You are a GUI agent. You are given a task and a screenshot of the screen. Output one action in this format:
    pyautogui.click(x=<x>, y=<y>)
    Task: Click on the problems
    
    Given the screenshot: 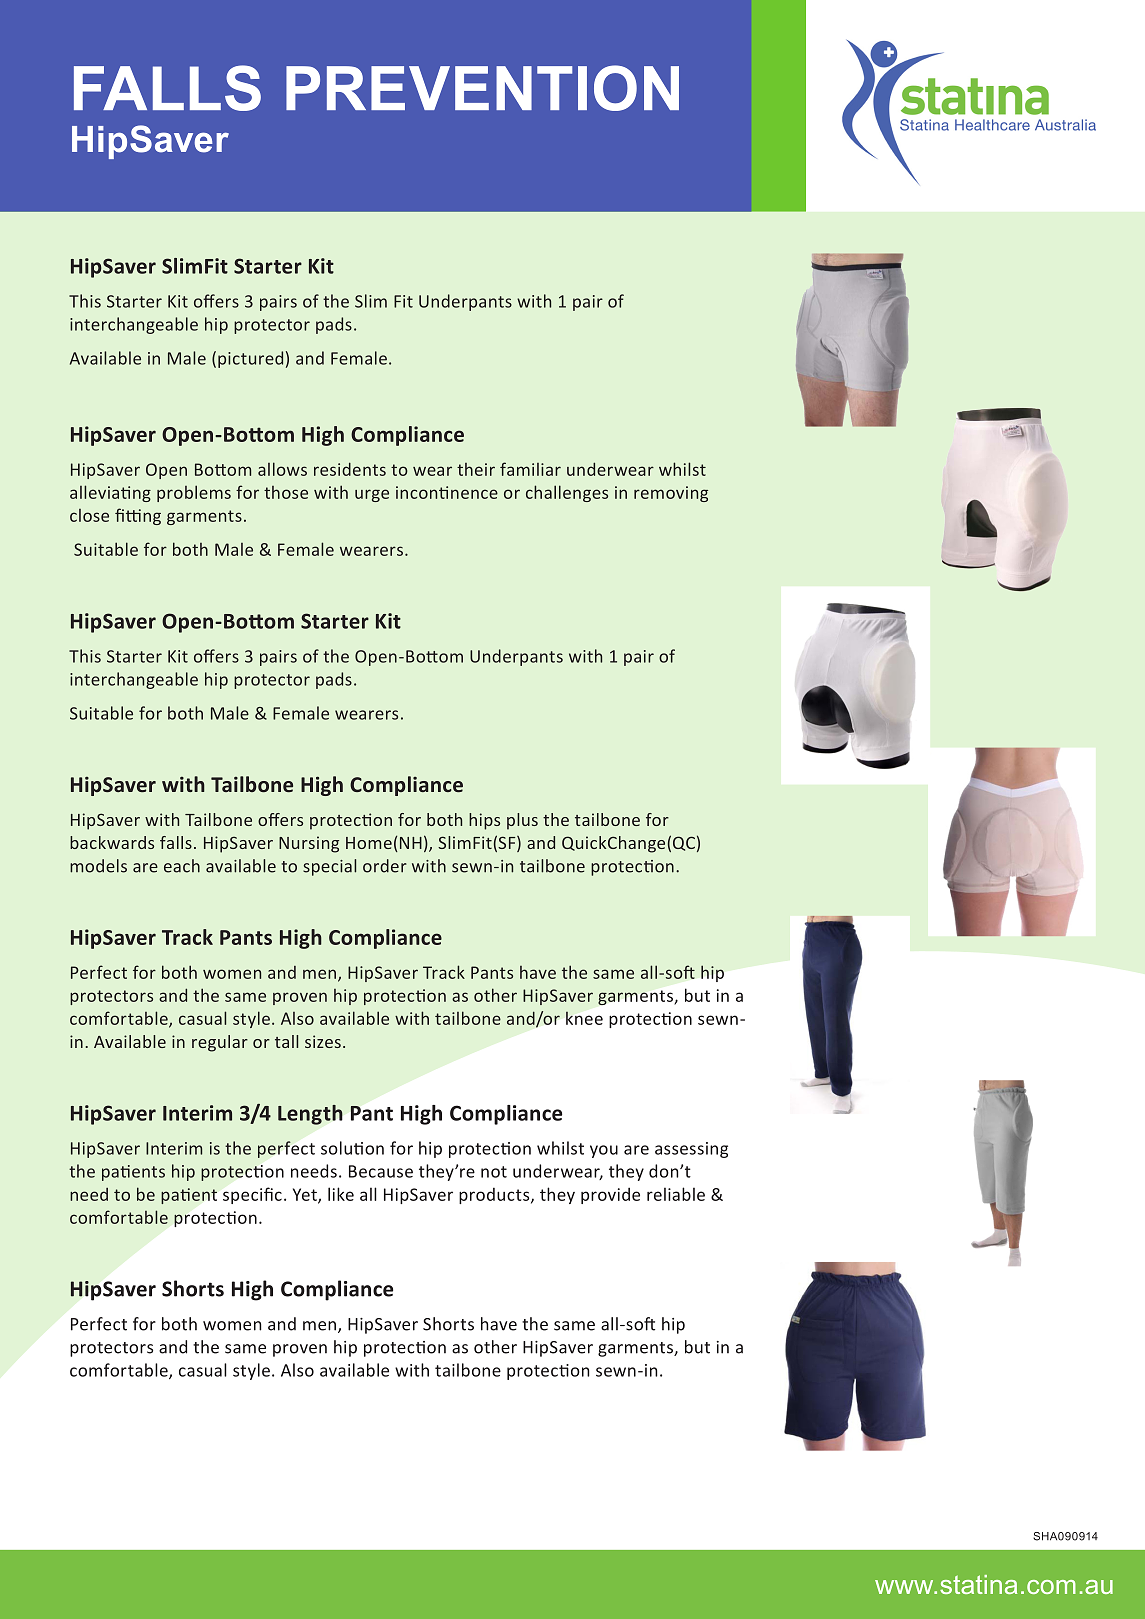 What is the action you would take?
    pyautogui.click(x=194, y=493)
